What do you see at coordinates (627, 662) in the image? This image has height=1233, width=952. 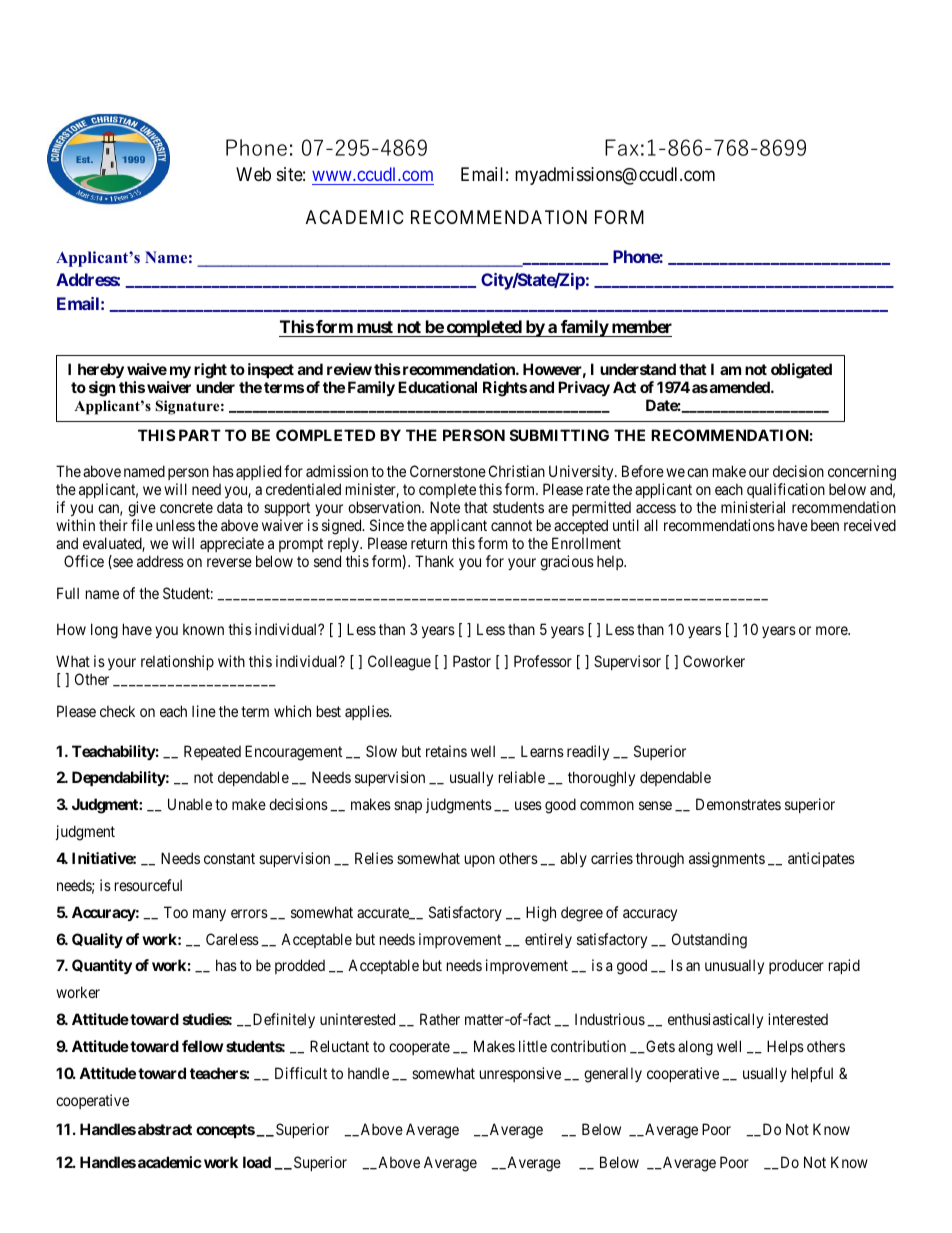 I see `Supervisor` at bounding box center [627, 662].
